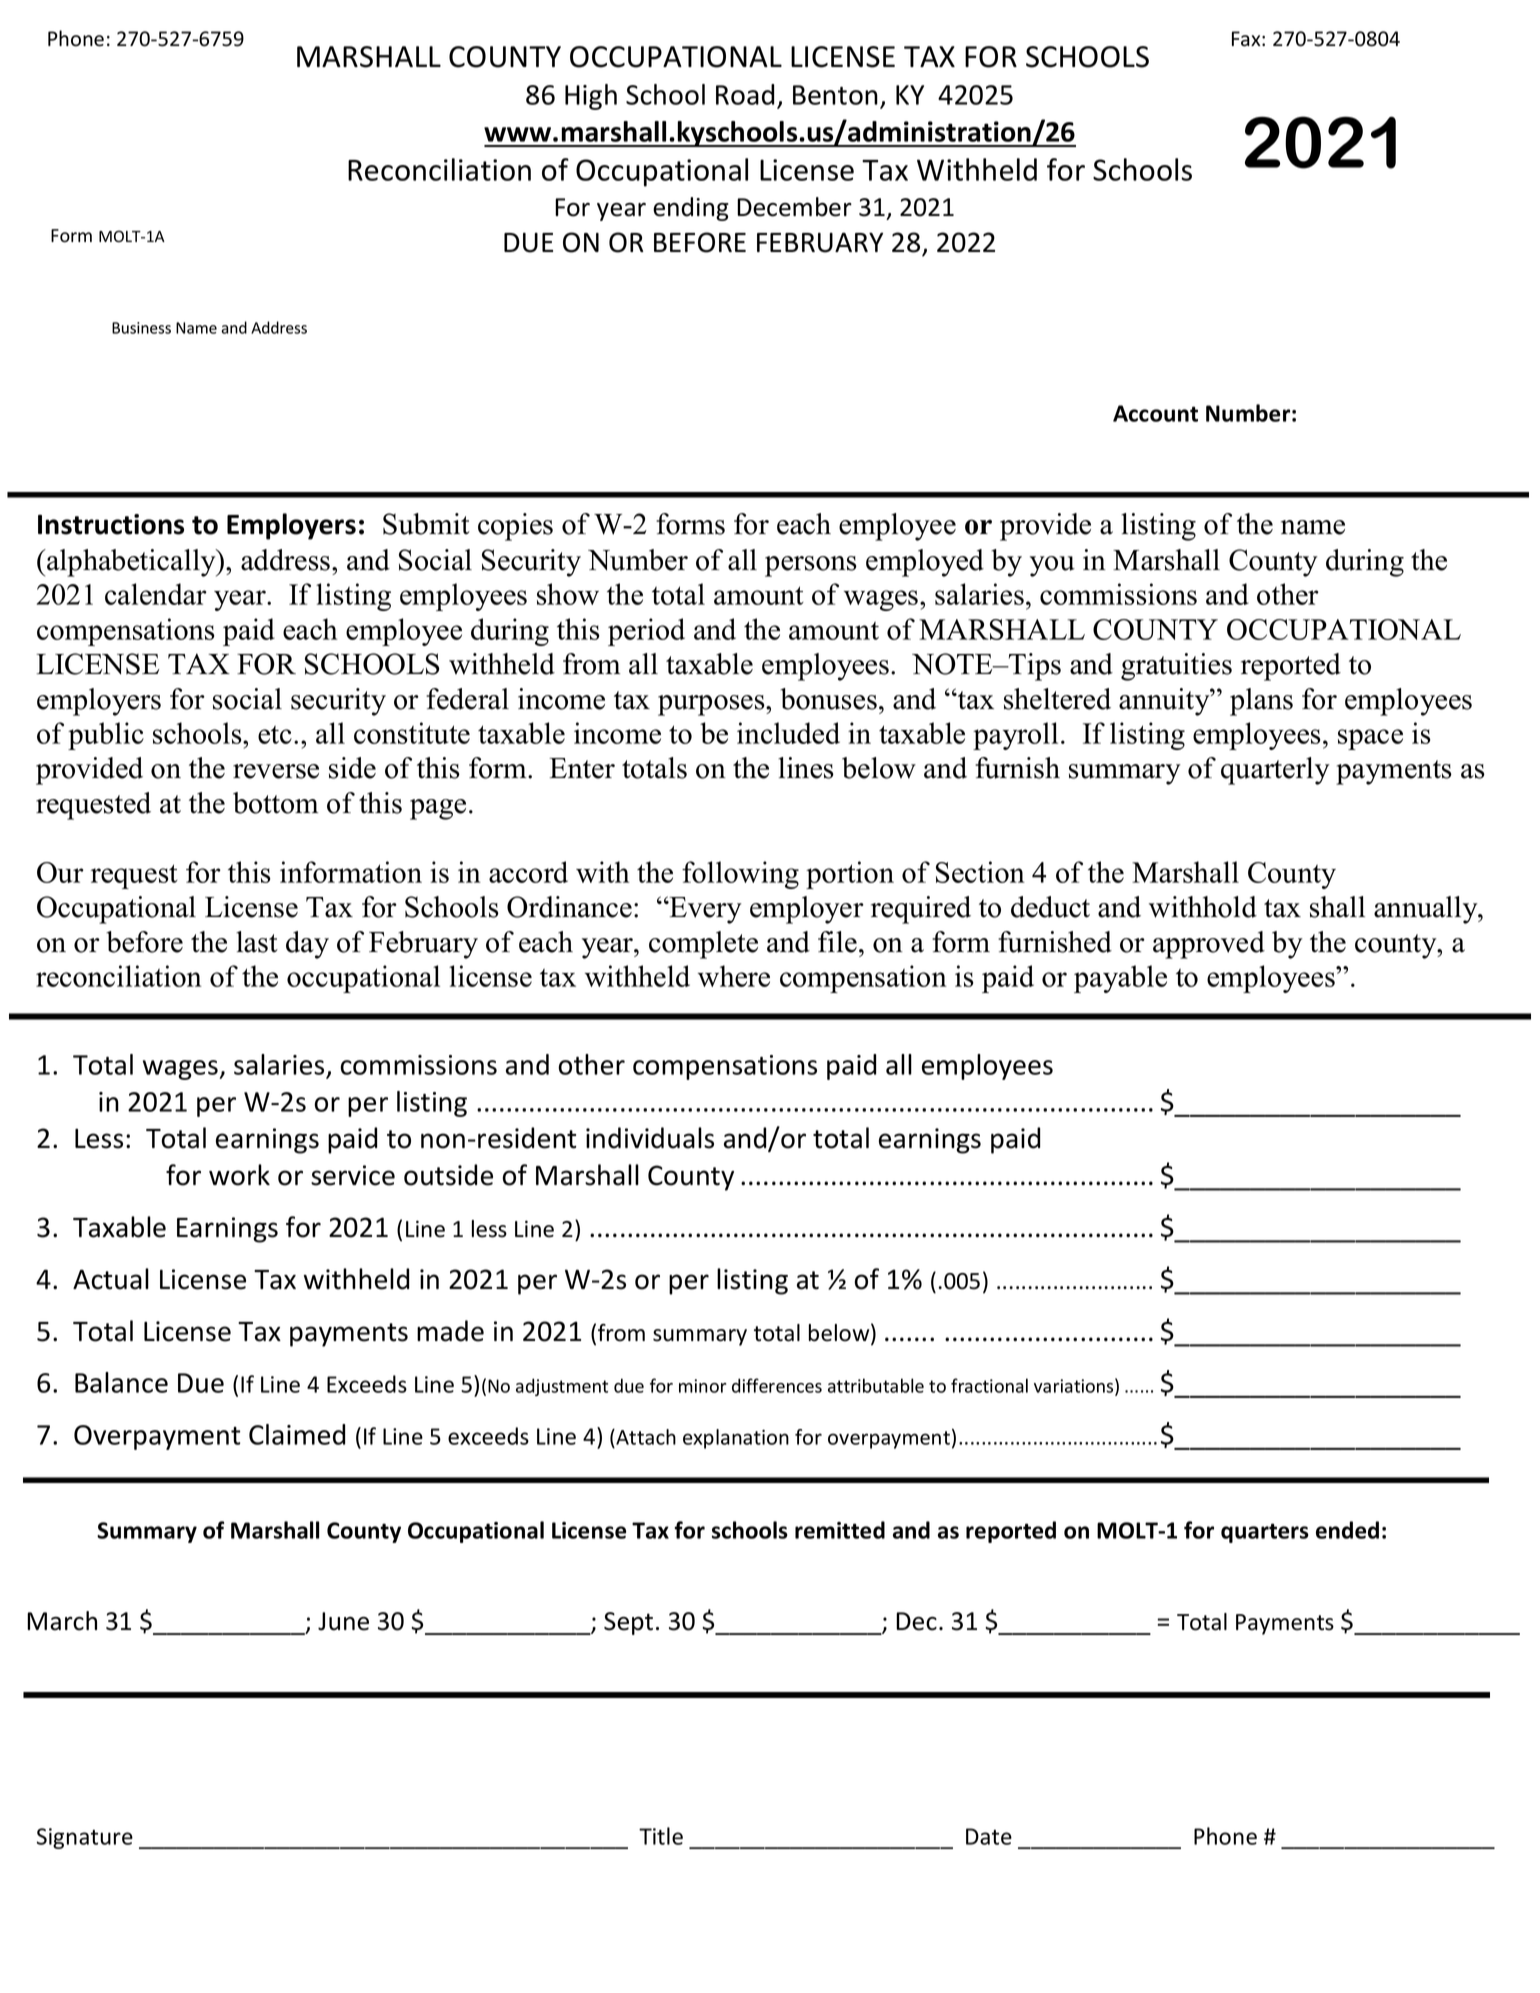 The height and width of the document is (1993, 1540). I want to click on fractional, so click(989, 1385).
